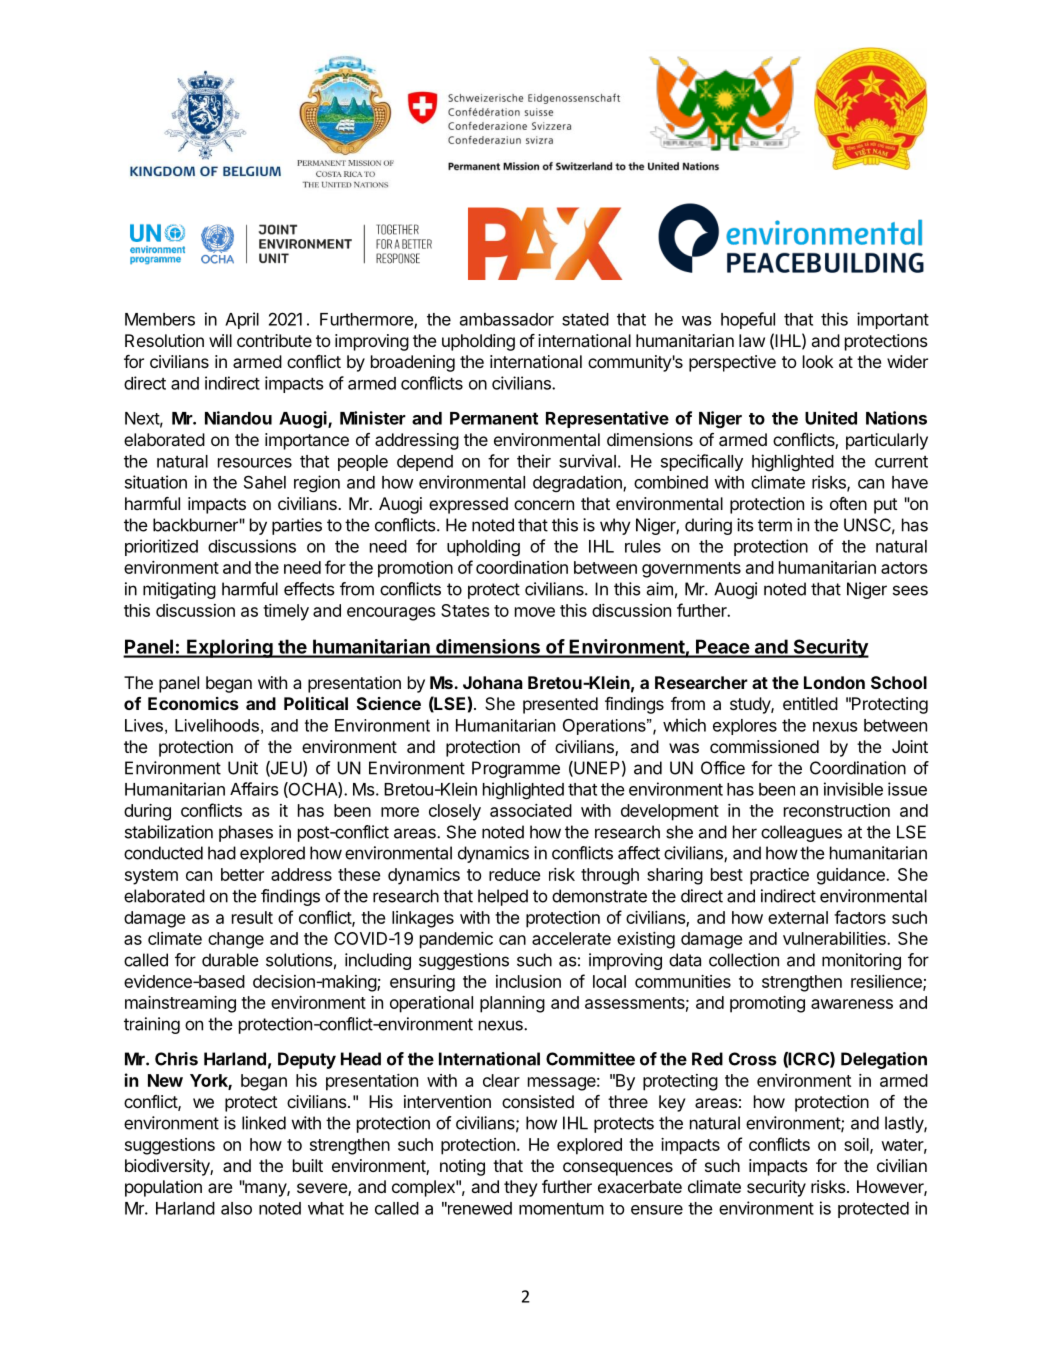 This screenshot has width=1051, height=1361. Describe the element at coordinates (252, 917) in the screenshot. I see `result` at that location.
